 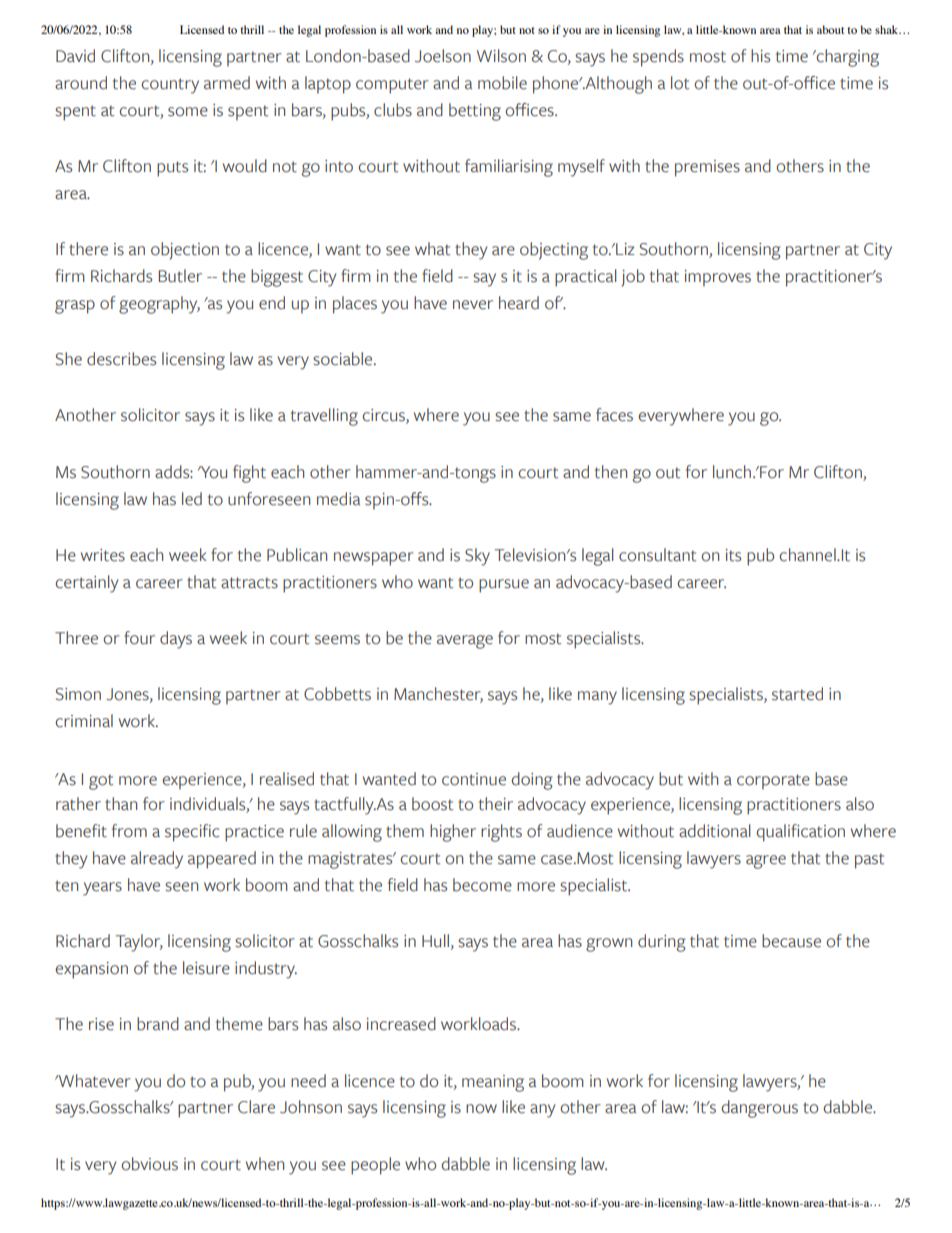 What do you see at coordinates (176, 640) in the document?
I see `days` at bounding box center [176, 640].
